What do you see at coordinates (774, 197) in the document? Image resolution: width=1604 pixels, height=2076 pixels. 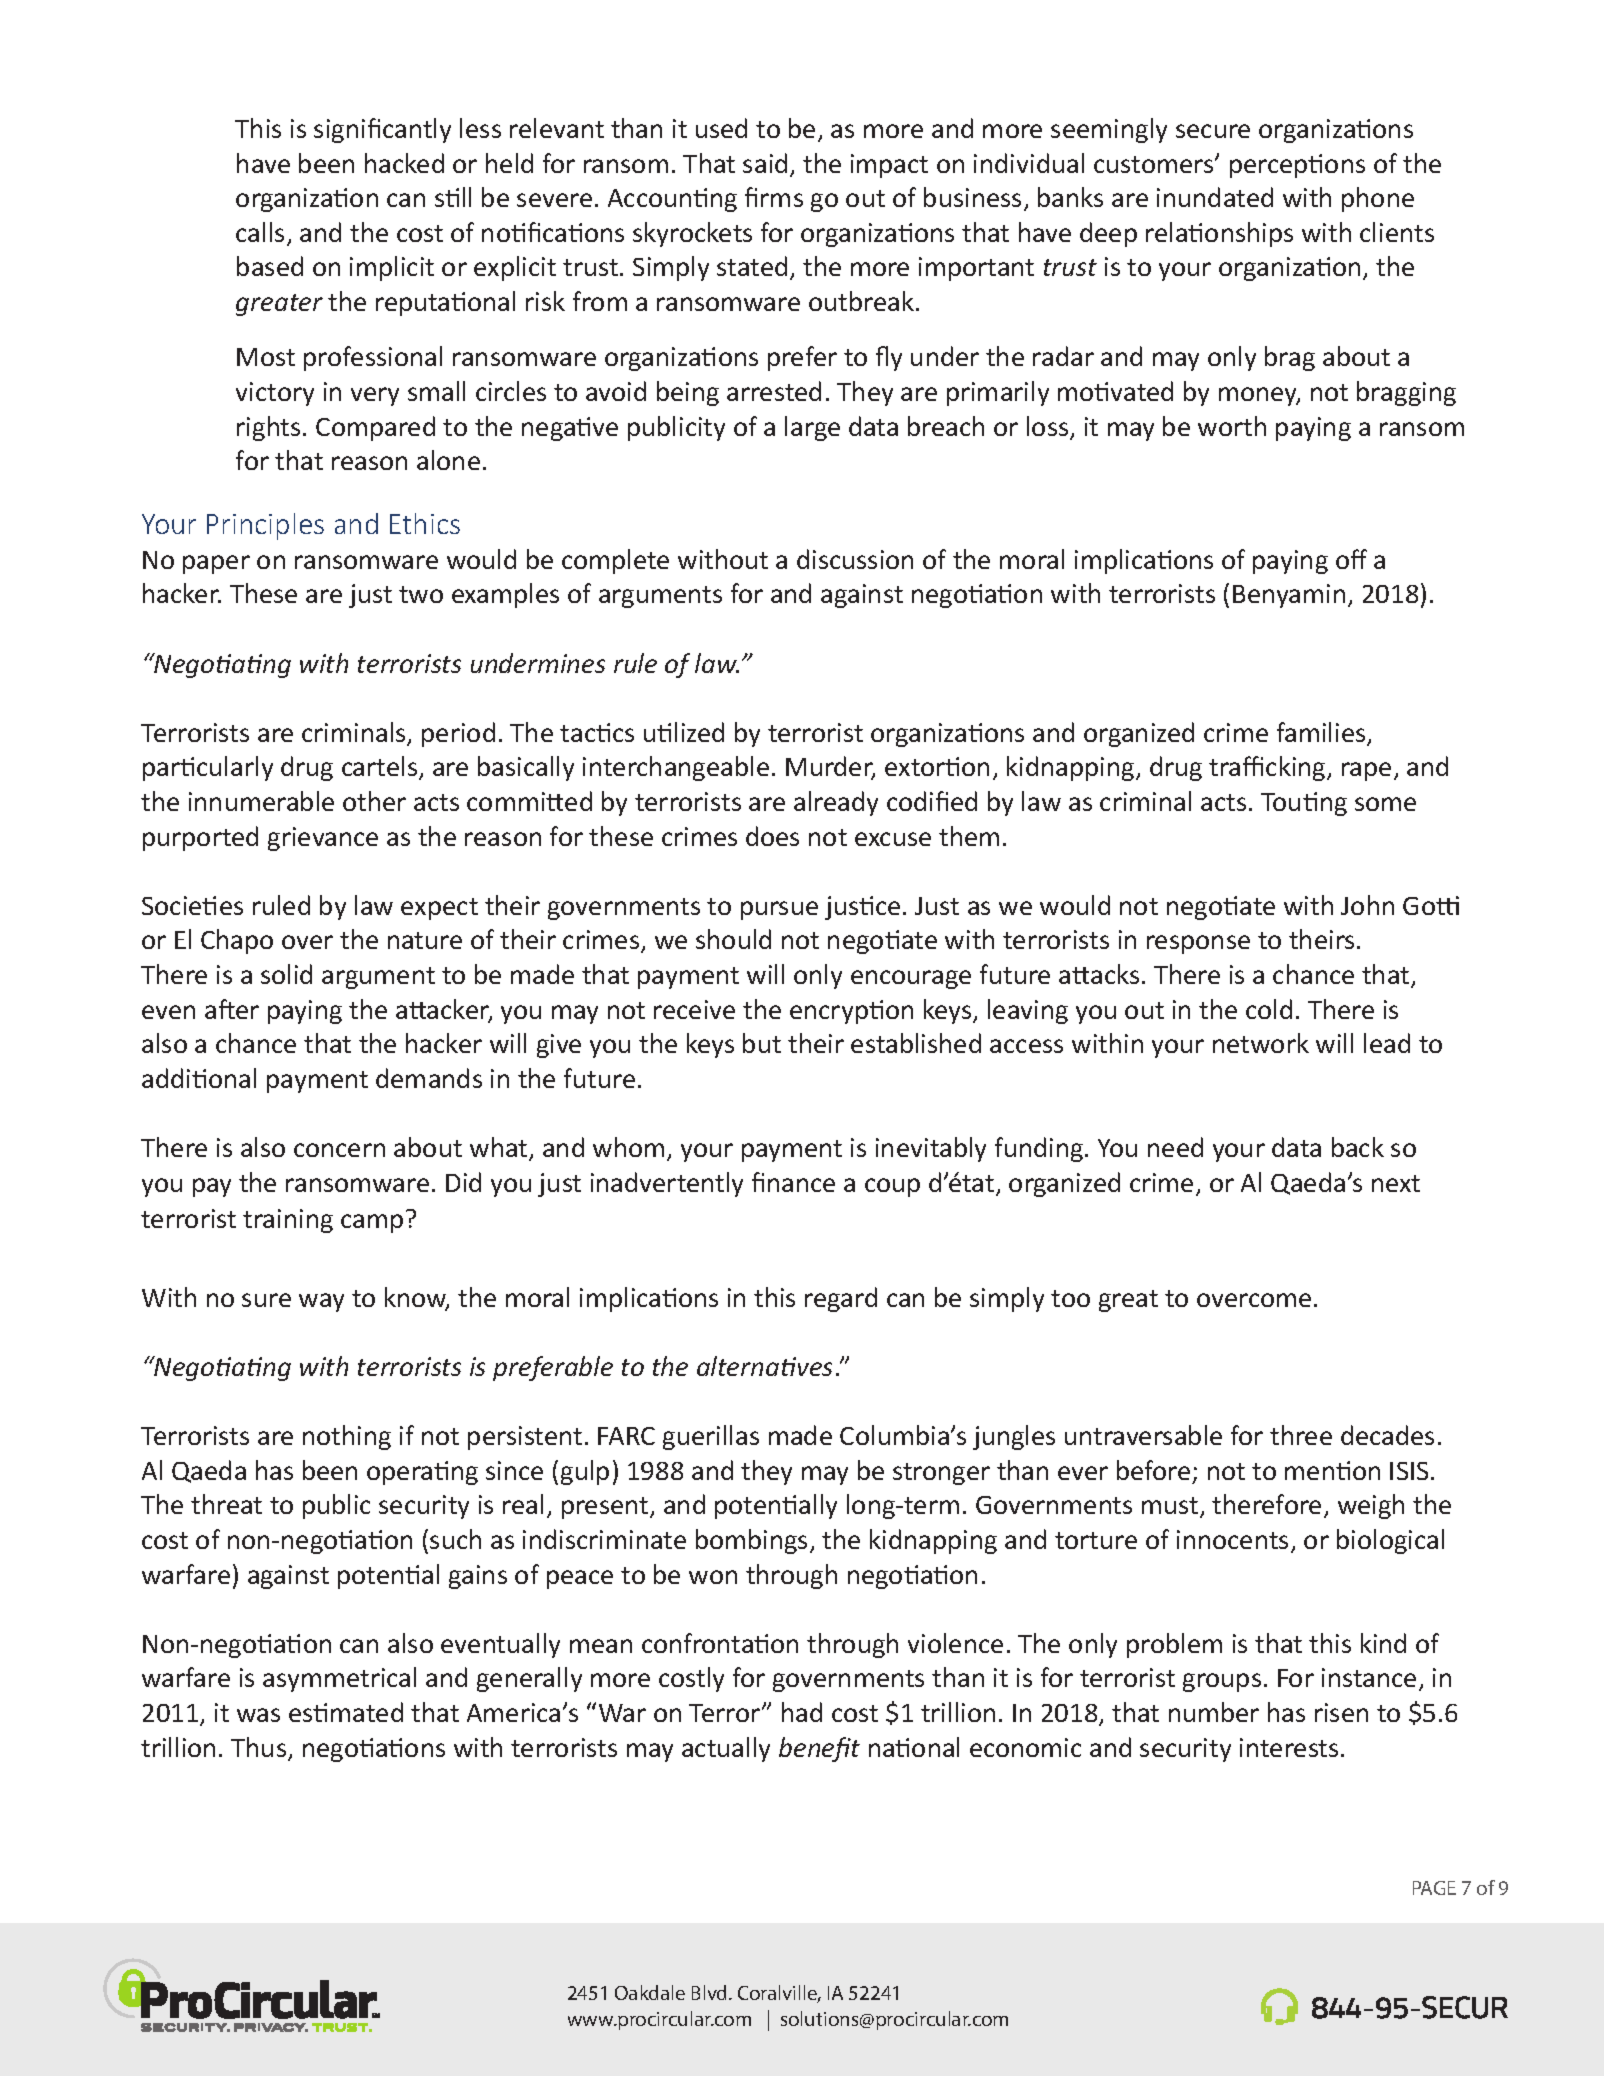 I see `firms` at bounding box center [774, 197].
